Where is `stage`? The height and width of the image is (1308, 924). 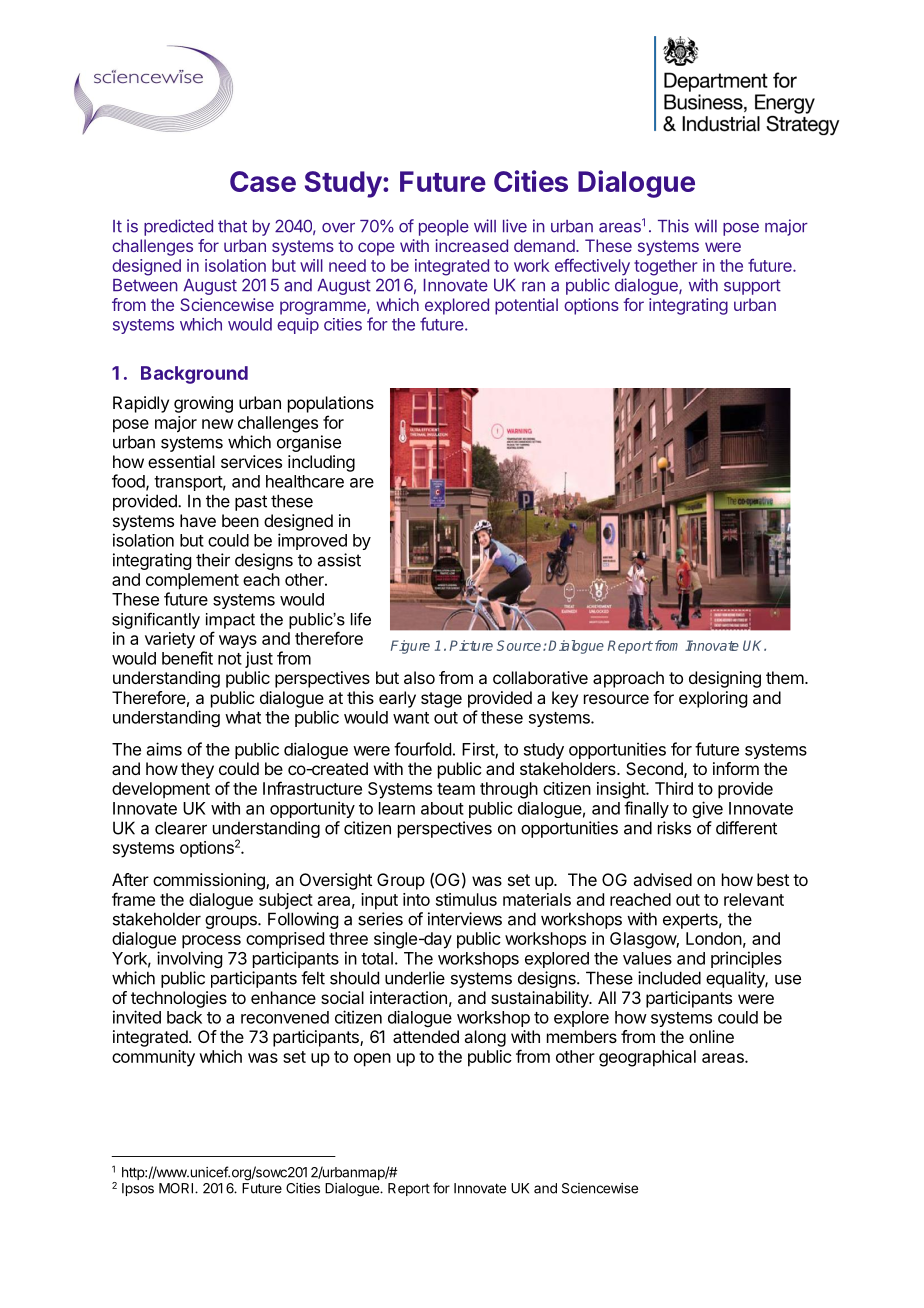
stage is located at coordinates (441, 700).
